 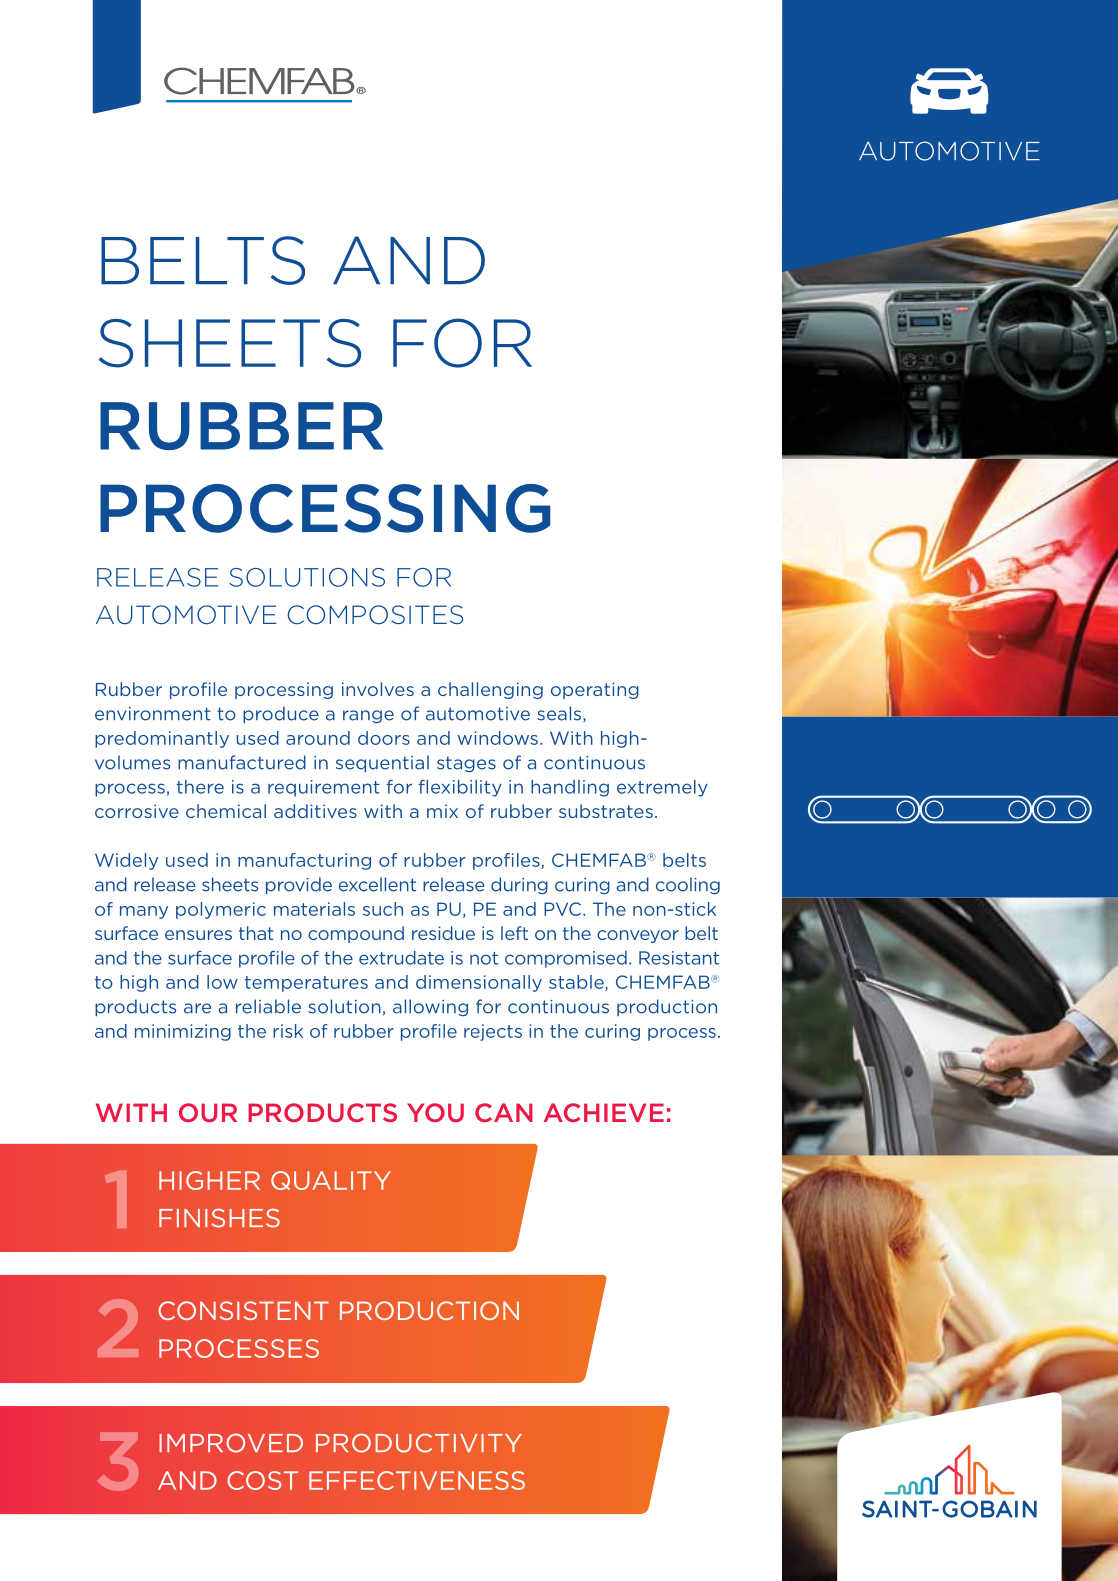 What do you see at coordinates (231, 1443) in the screenshot?
I see `IMPROVED` at bounding box center [231, 1443].
